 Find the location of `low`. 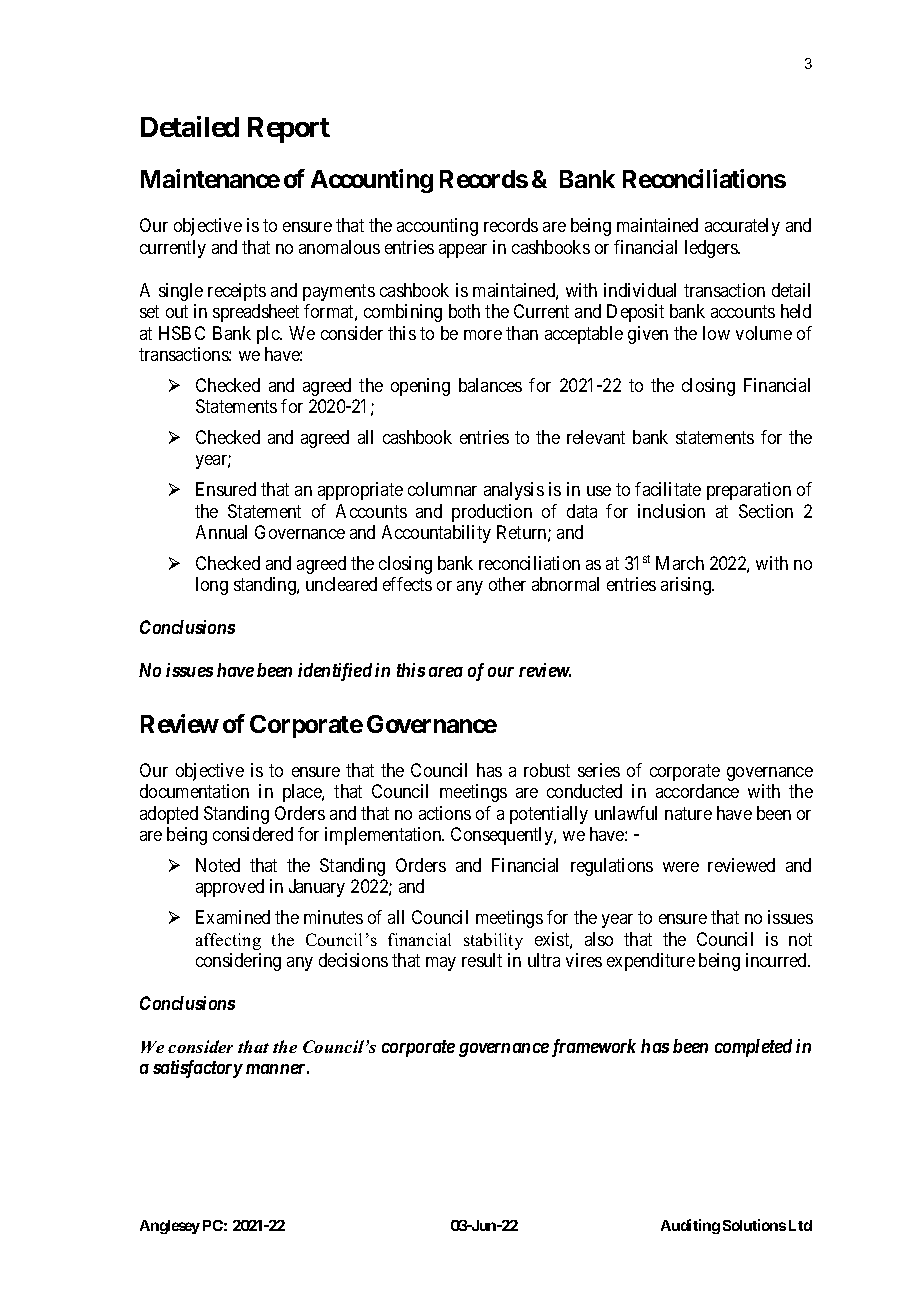

low is located at coordinates (716, 333).
